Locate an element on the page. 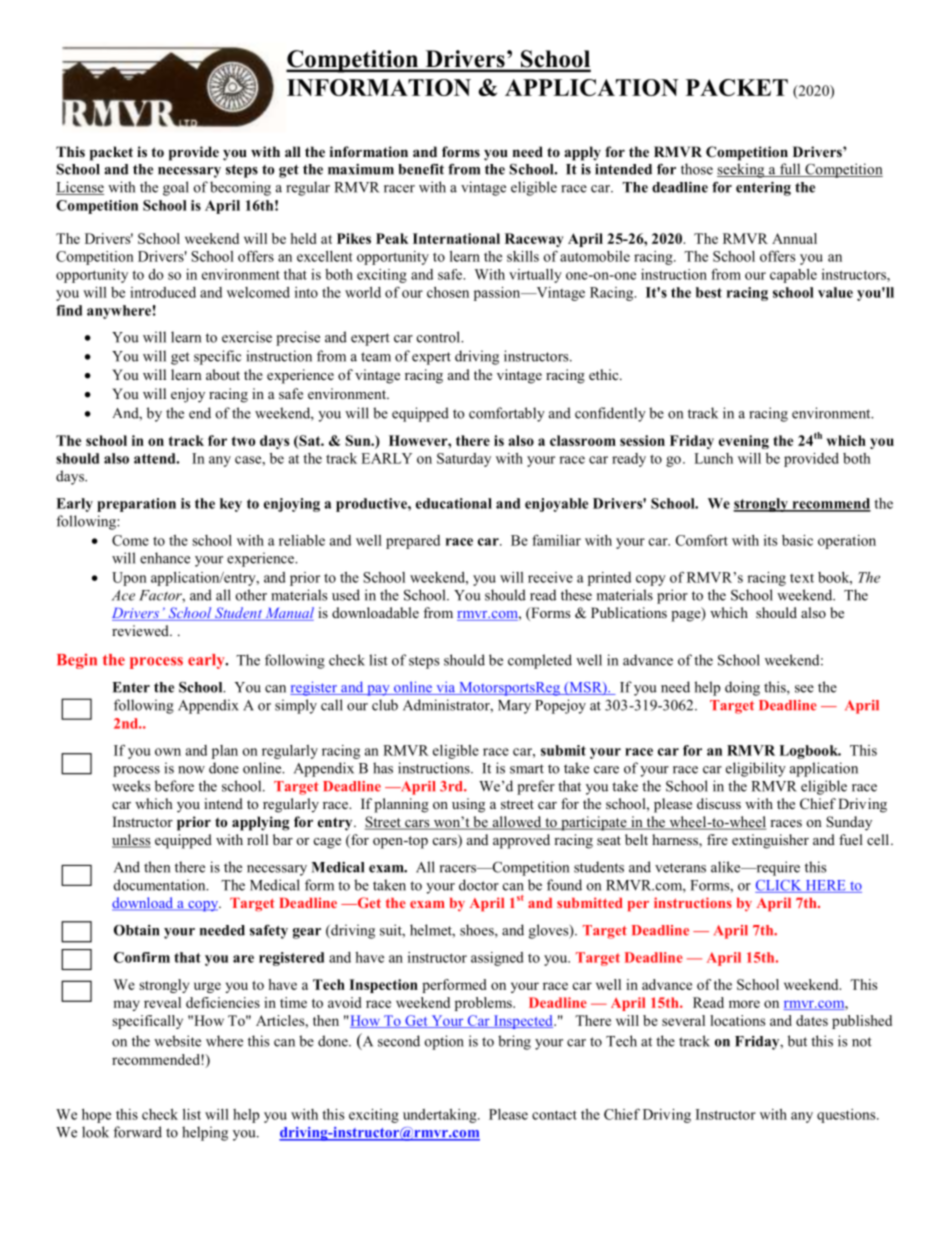 Image resolution: width=952 pixels, height=1233 pixels. CLICK is located at coordinates (779, 886).
